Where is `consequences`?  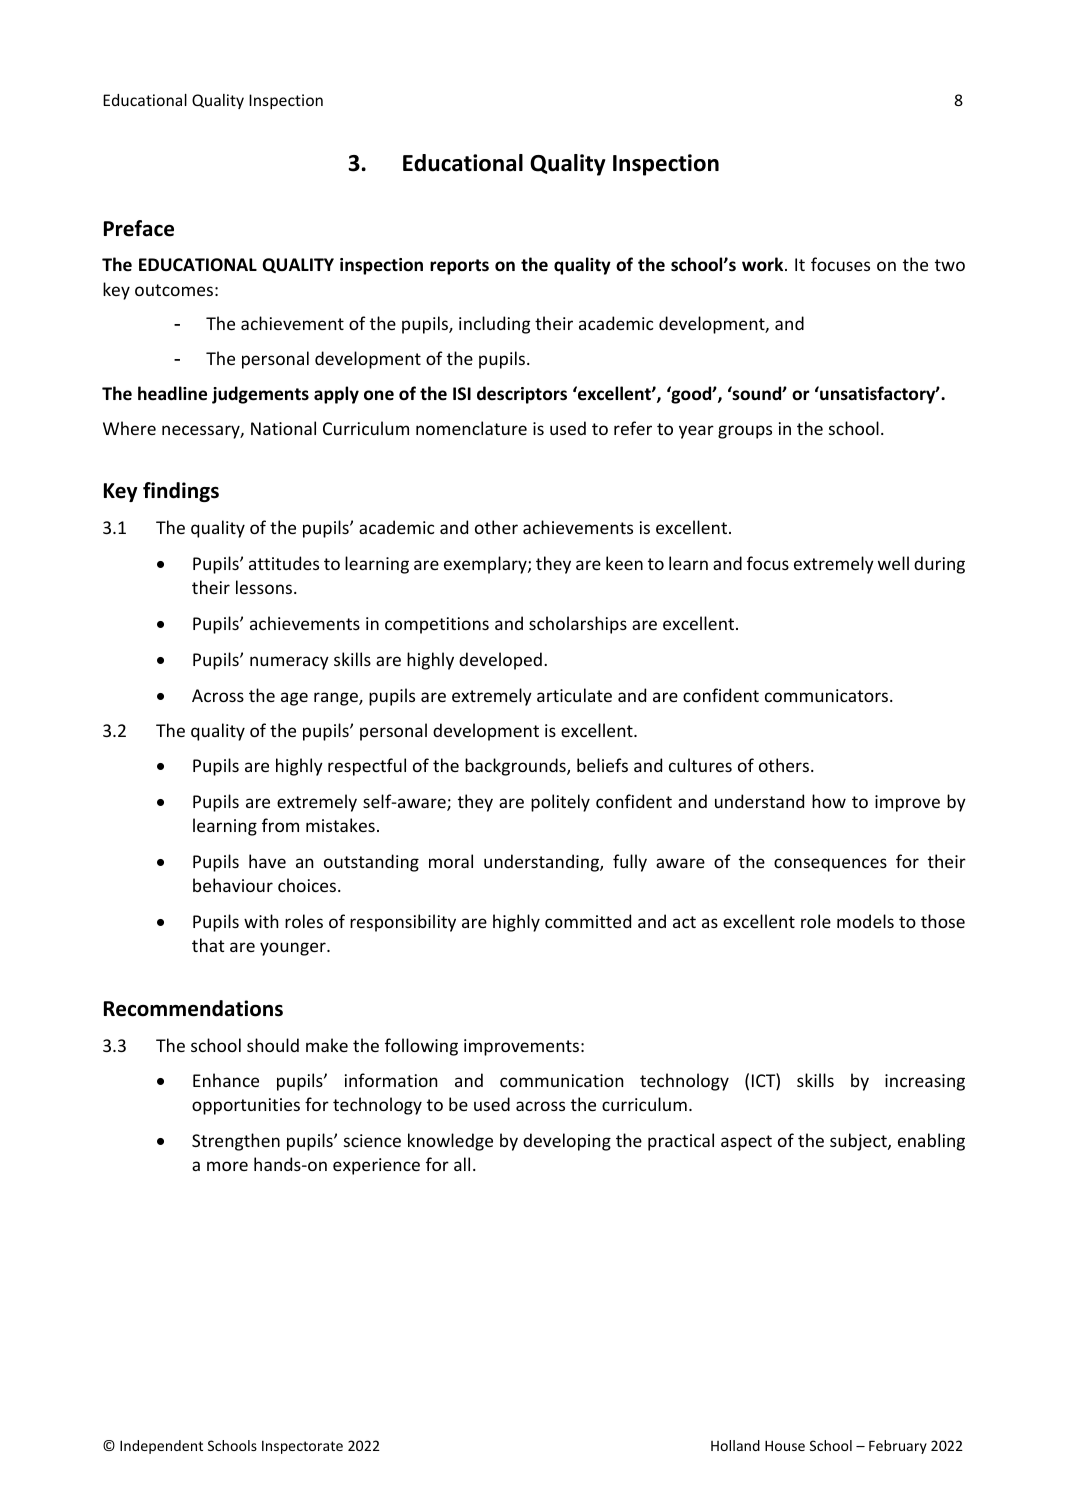
consequences is located at coordinates (830, 865).
